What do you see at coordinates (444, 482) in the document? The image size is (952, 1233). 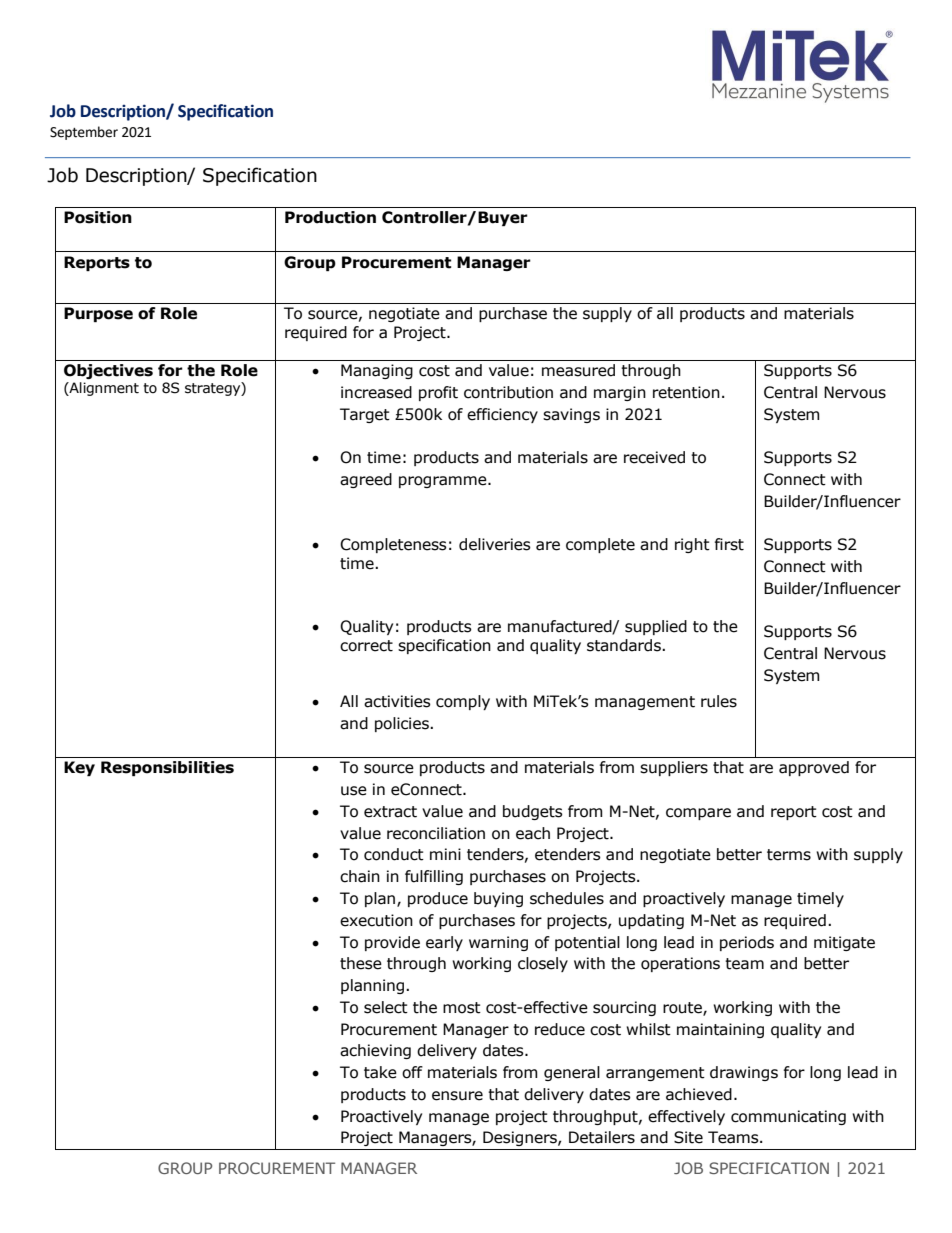 I see `programme` at bounding box center [444, 482].
